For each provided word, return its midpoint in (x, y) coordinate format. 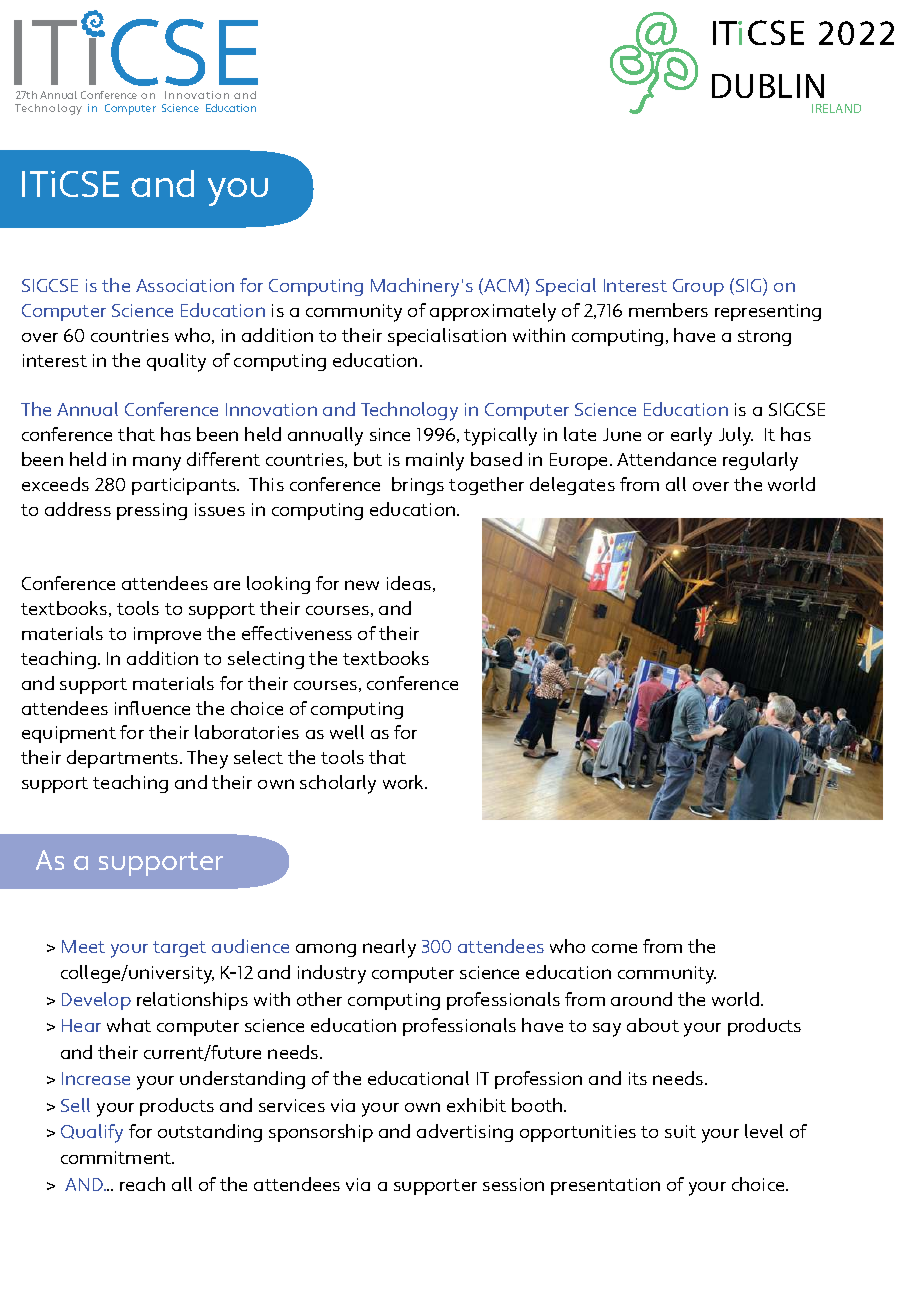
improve (167, 635)
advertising (465, 1133)
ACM (503, 285)
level (764, 1131)
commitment (117, 1157)
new (362, 585)
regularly (760, 461)
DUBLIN (768, 86)
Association (185, 285)
